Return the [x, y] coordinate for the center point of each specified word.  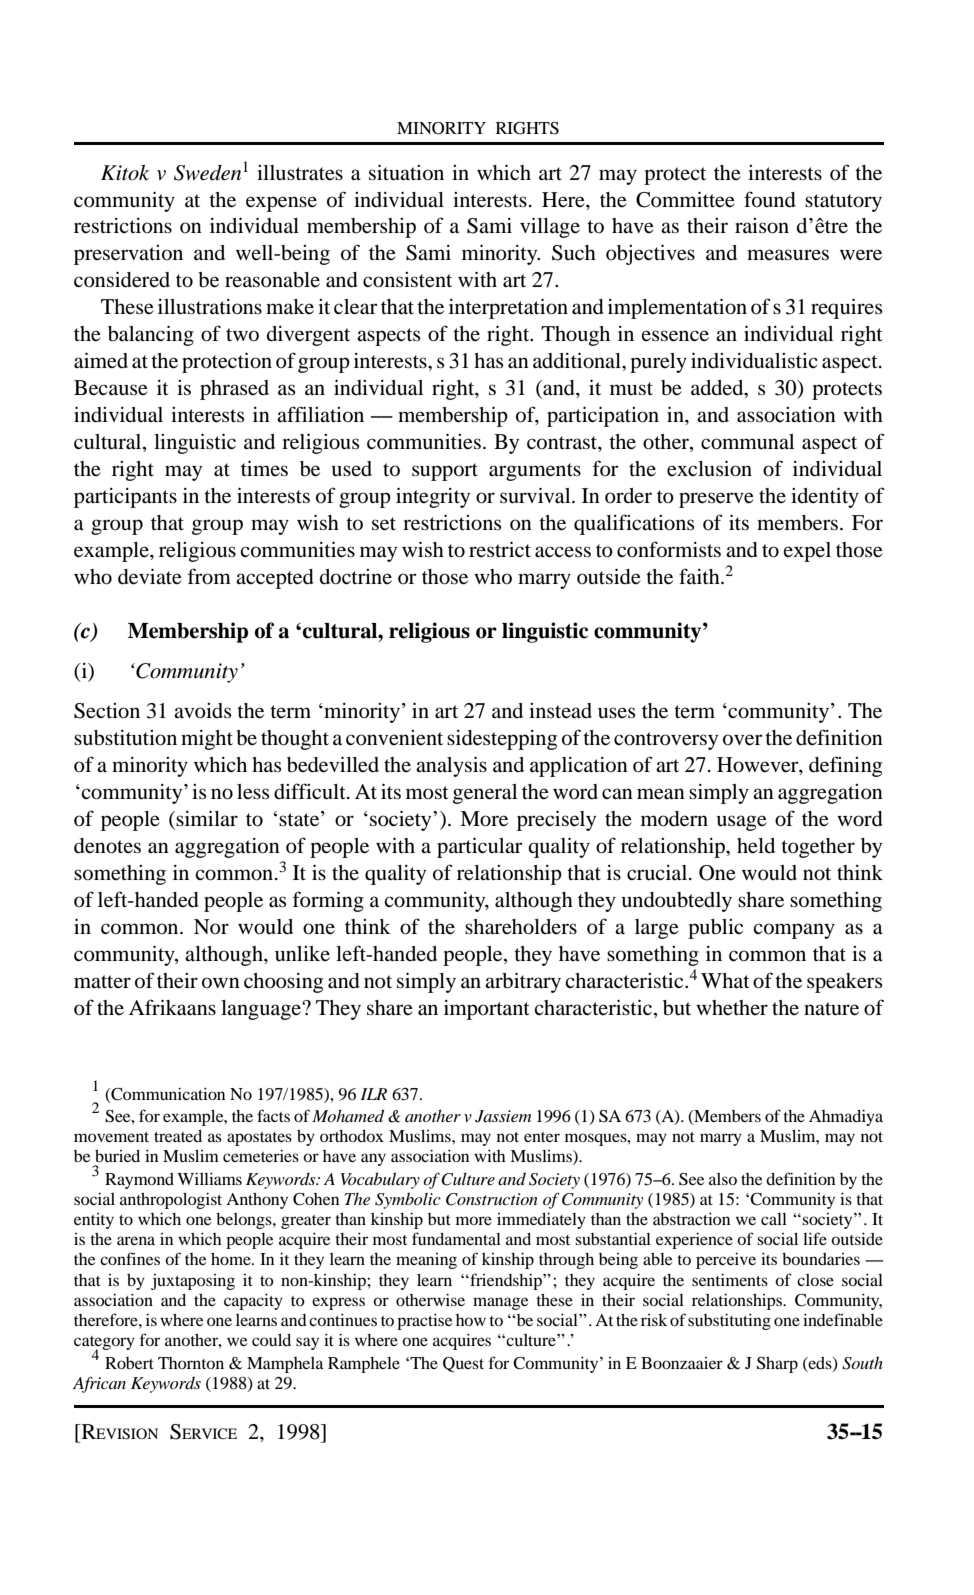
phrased [234, 390]
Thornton [191, 1363]
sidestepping [502, 740]
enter [542, 1137]
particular [479, 847]
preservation [128, 255]
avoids [202, 711]
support [445, 472]
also [723, 1179]
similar [206, 819]
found [770, 199]
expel [807, 552]
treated [178, 1136]
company [794, 931]
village [550, 227]
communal [747, 442]
